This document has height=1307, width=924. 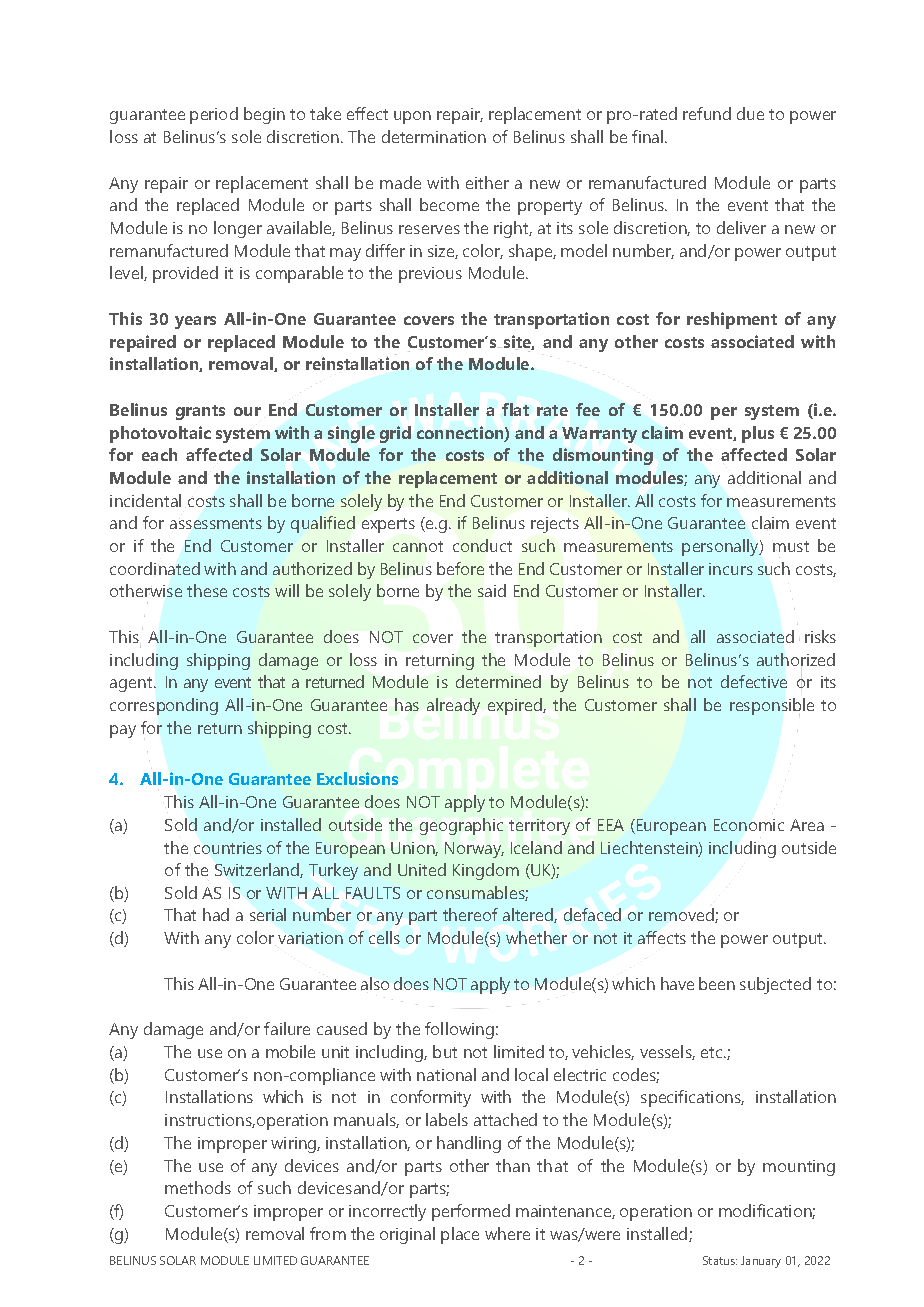 I want to click on Status, so click(x=720, y=1260).
